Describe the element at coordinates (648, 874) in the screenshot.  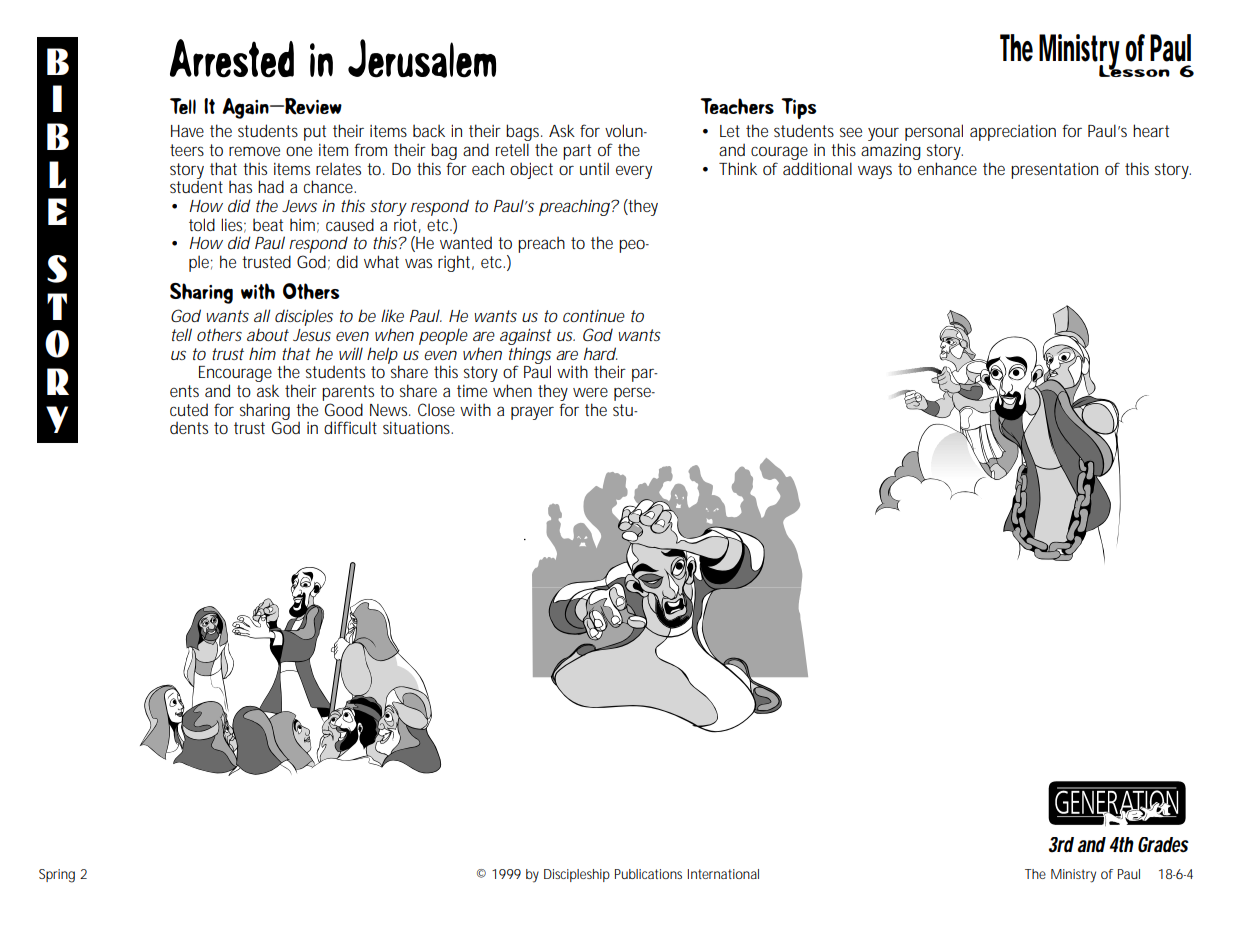
I see `Publications` at that location.
